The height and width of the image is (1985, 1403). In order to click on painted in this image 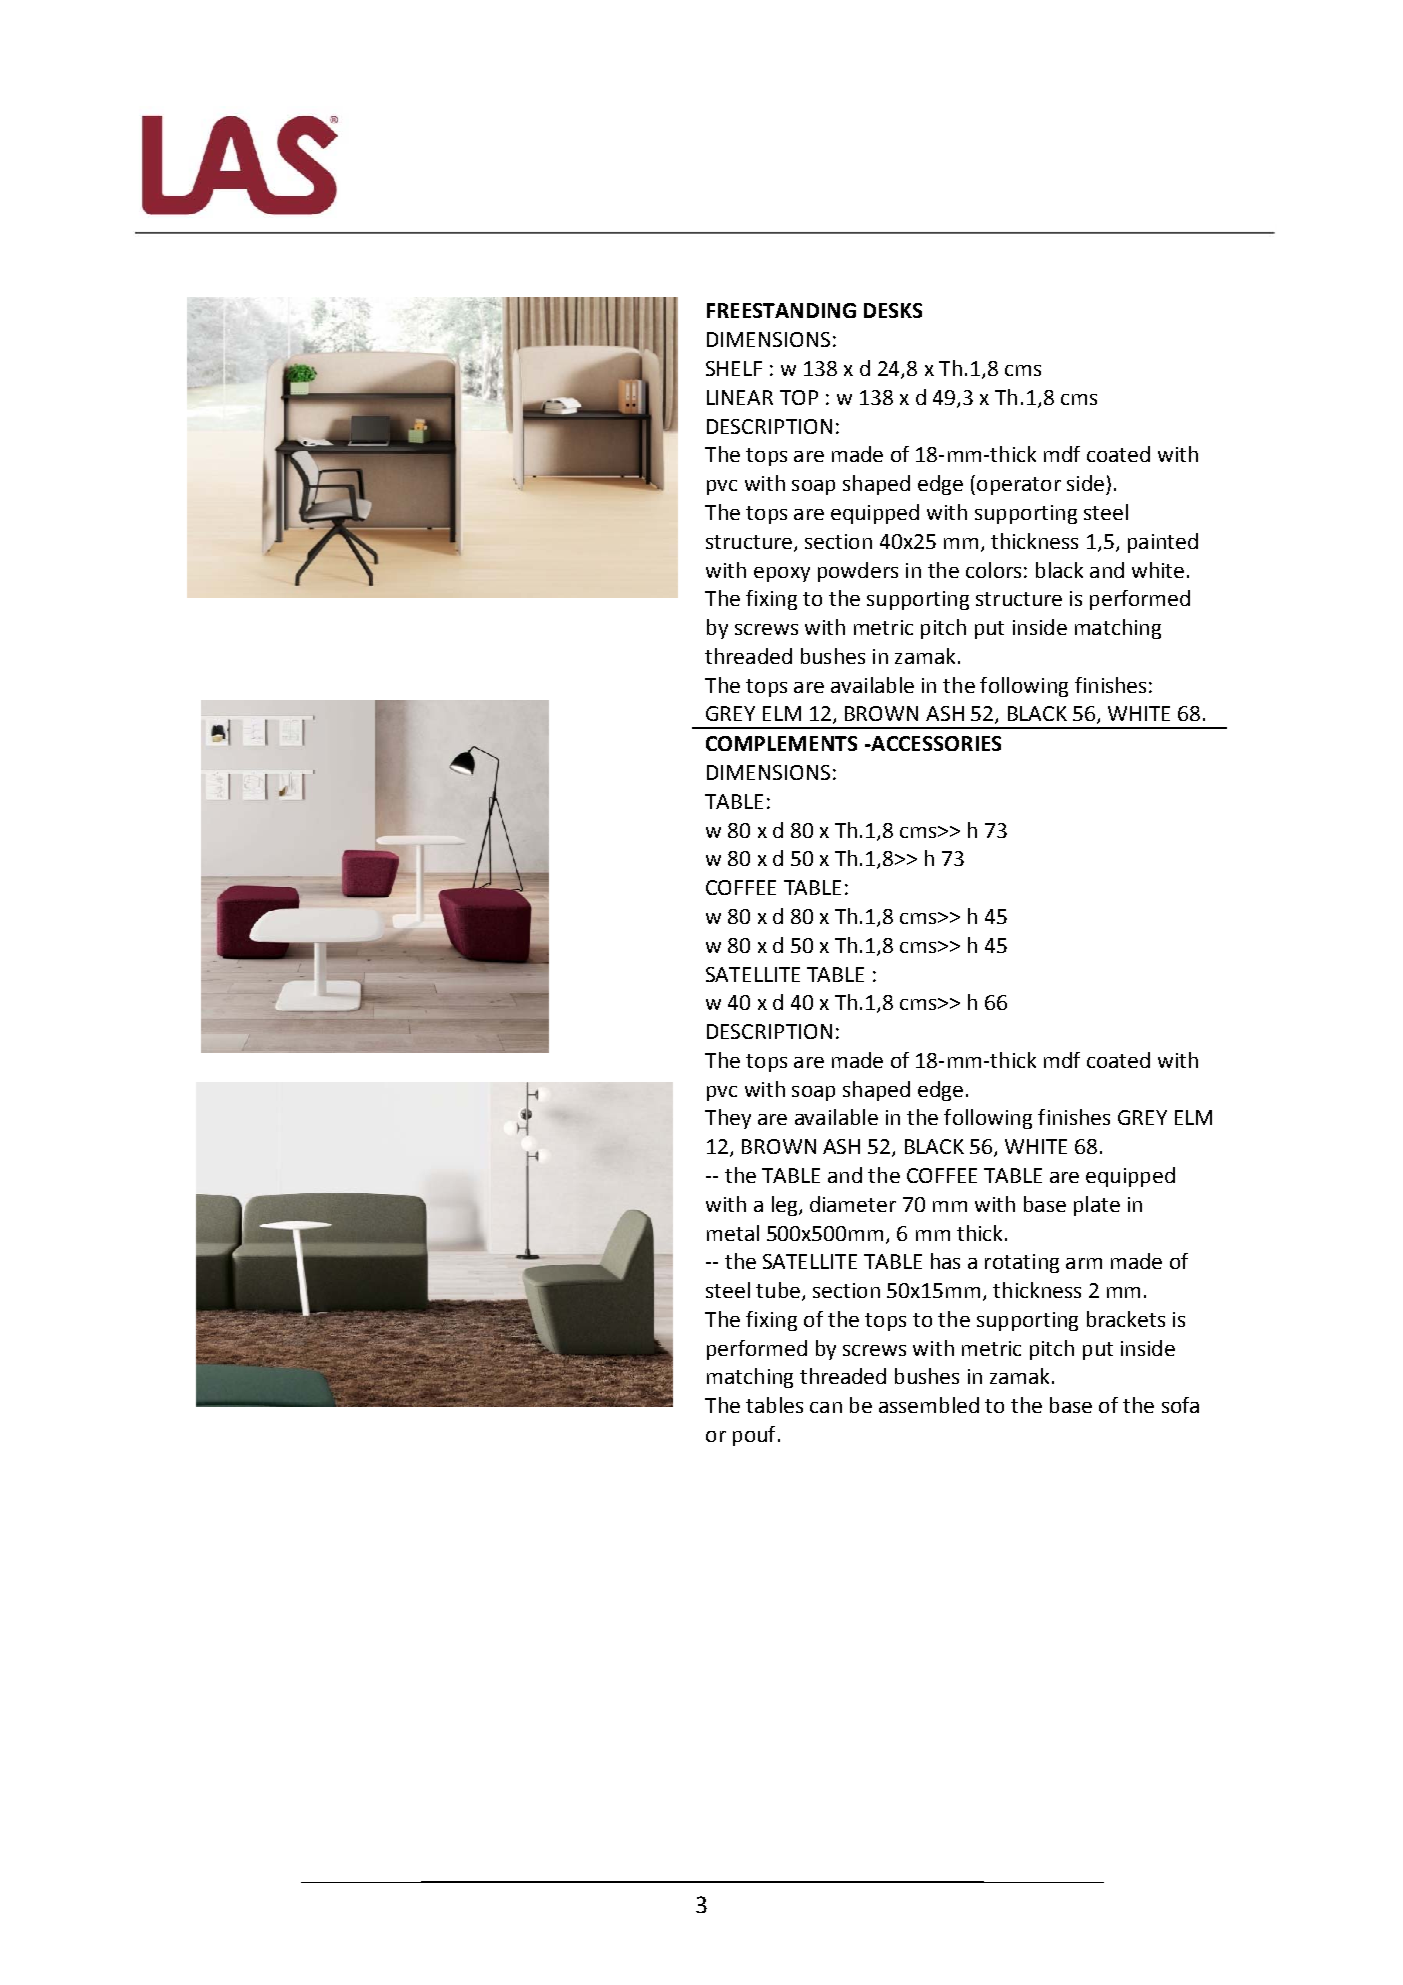, I will do `click(1163, 543)`.
